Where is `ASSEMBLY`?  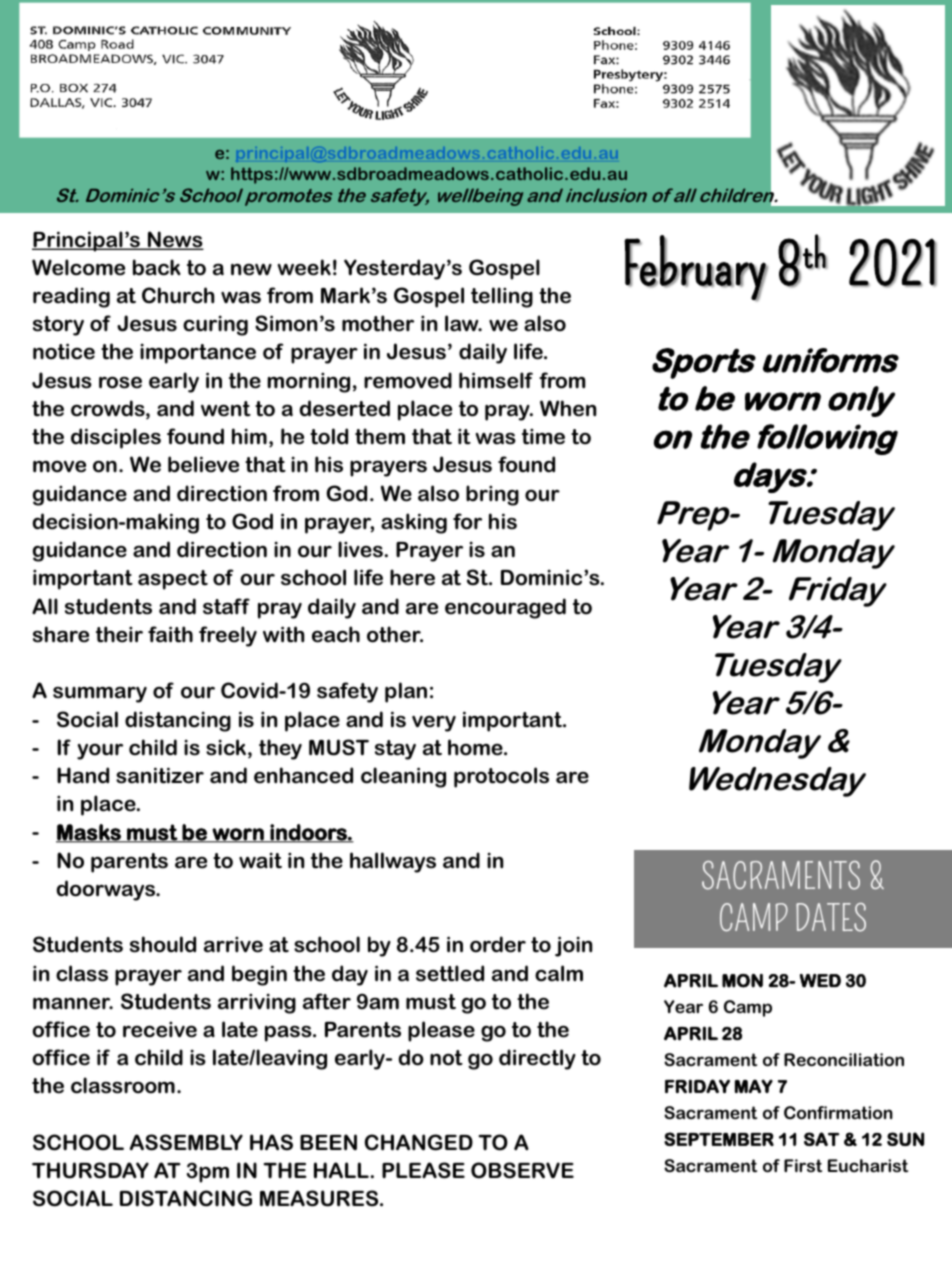 ASSEMBLY is located at coordinates (186, 1142).
